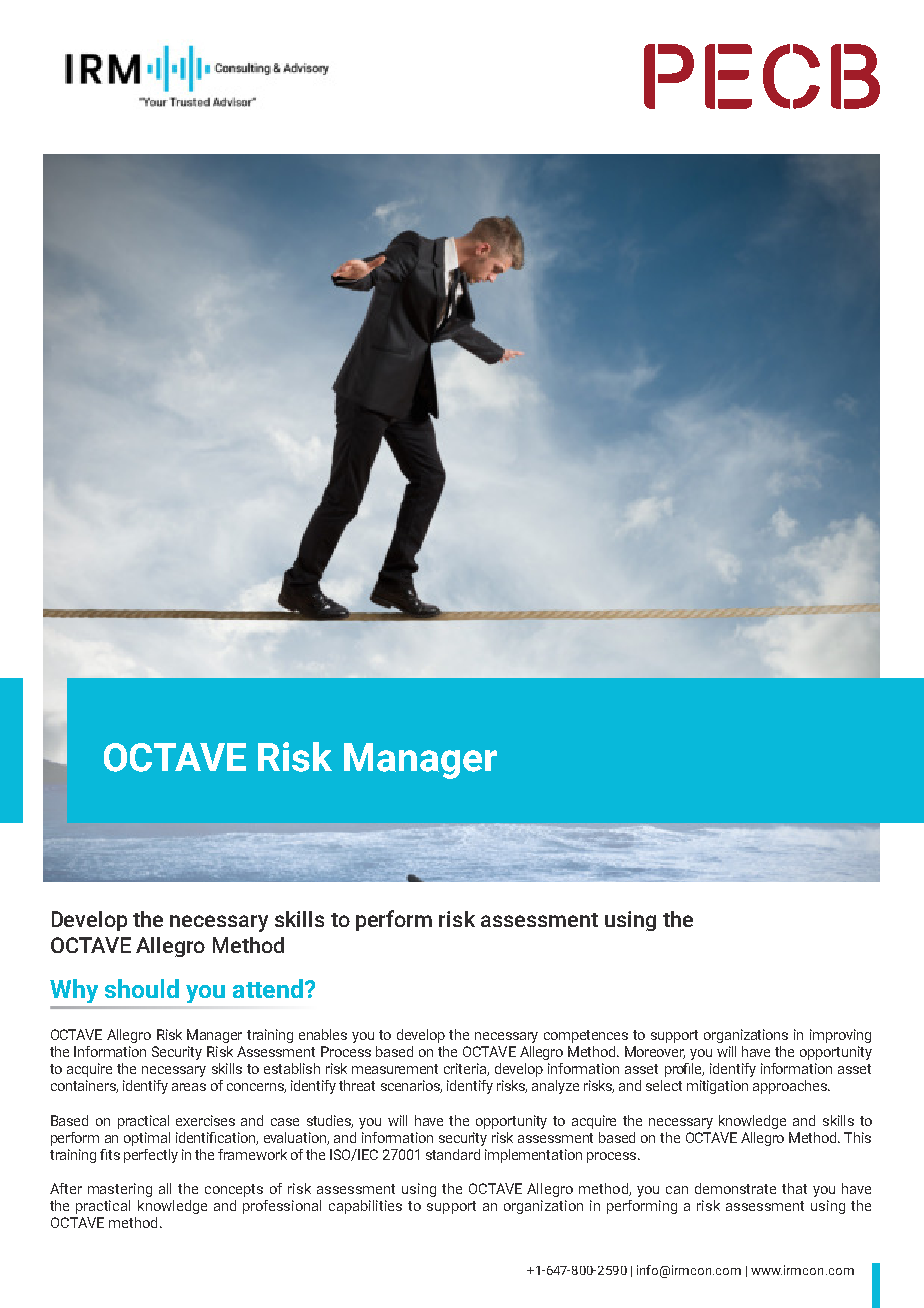 This screenshot has height=1308, width=924. I want to click on approaches, so click(791, 1087).
